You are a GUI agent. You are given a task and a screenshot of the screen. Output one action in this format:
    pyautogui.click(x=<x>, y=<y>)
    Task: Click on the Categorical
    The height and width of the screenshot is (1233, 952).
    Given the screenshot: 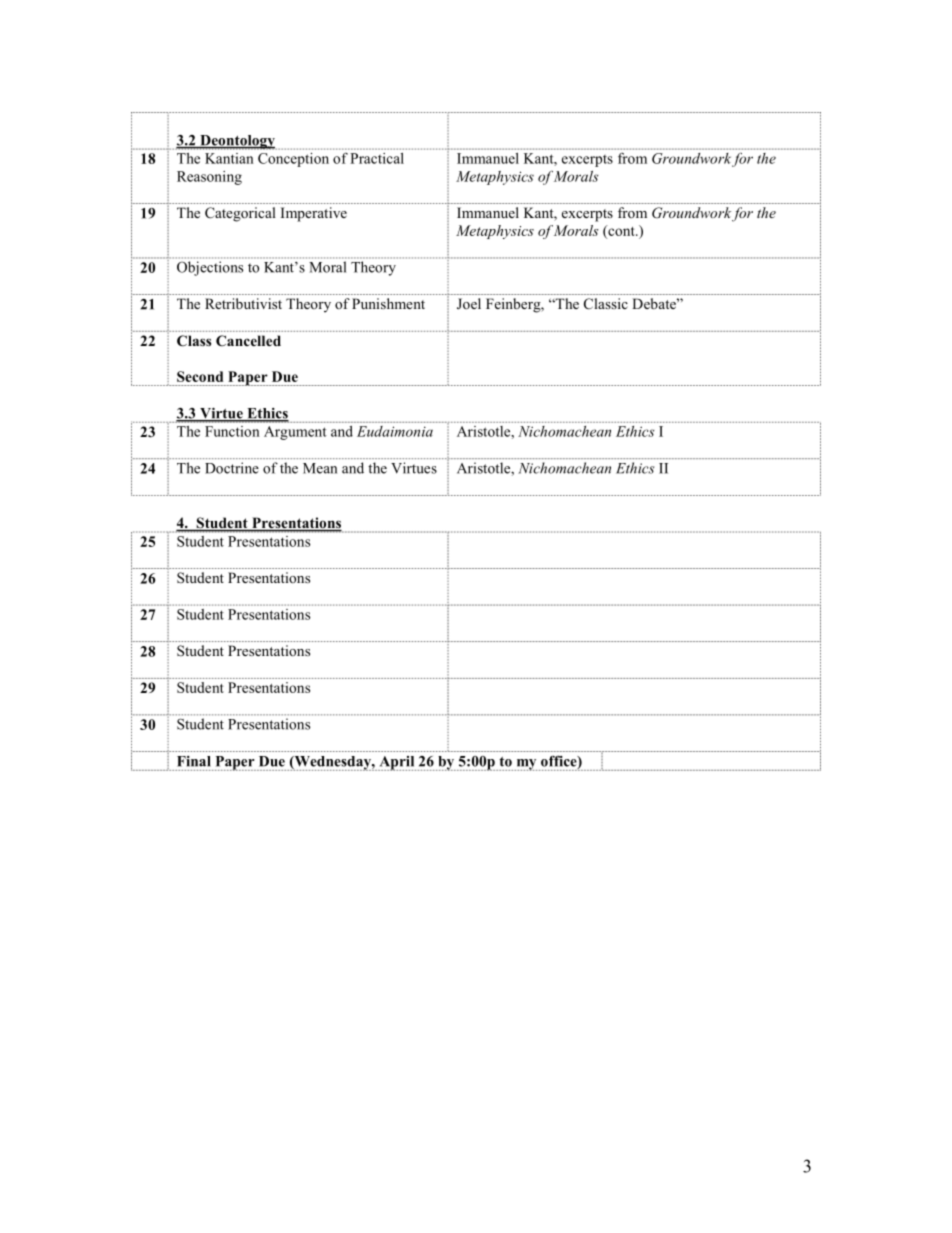 What is the action you would take?
    pyautogui.click(x=240, y=214)
